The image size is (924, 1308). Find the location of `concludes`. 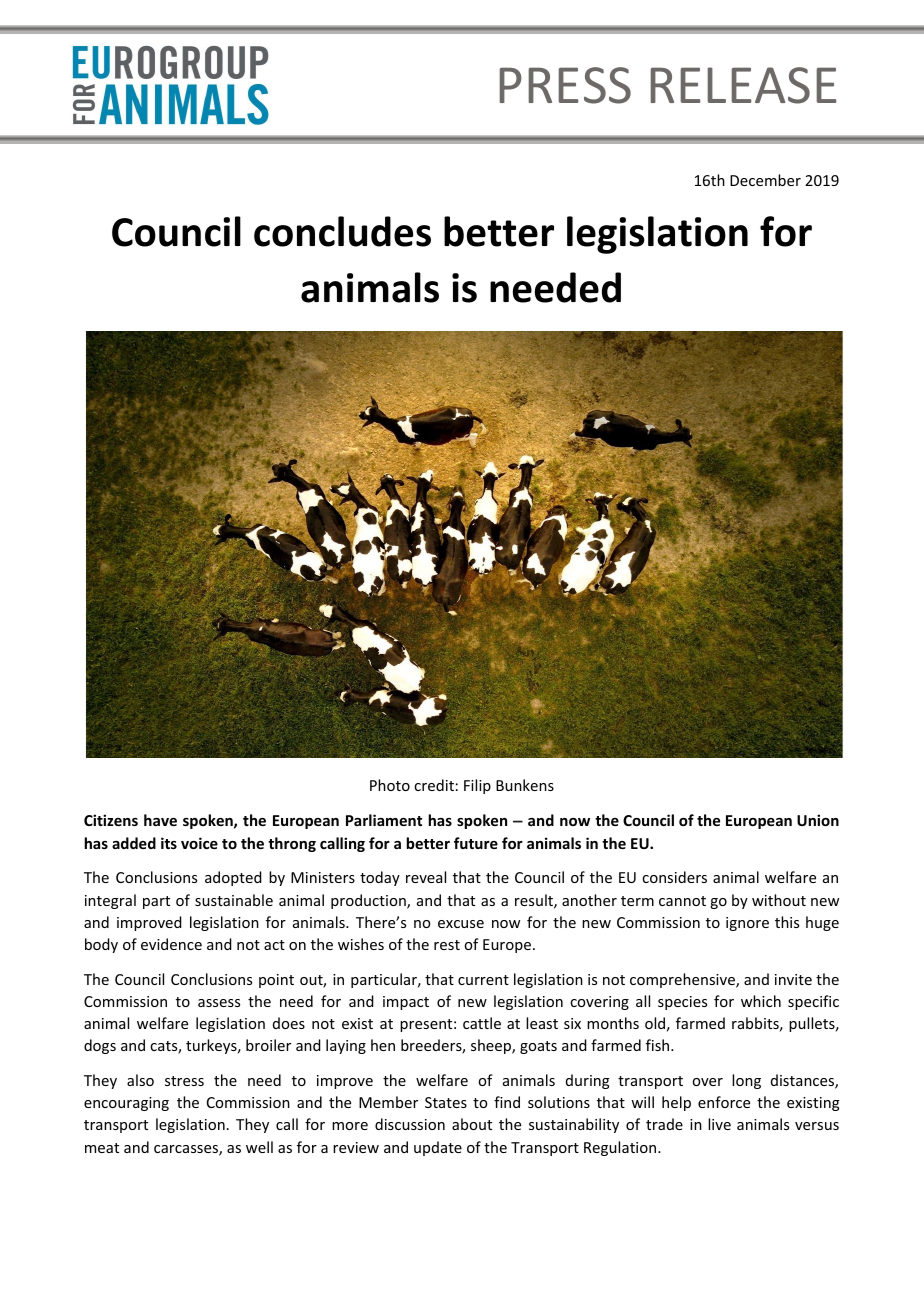

concludes is located at coordinates (342, 231).
